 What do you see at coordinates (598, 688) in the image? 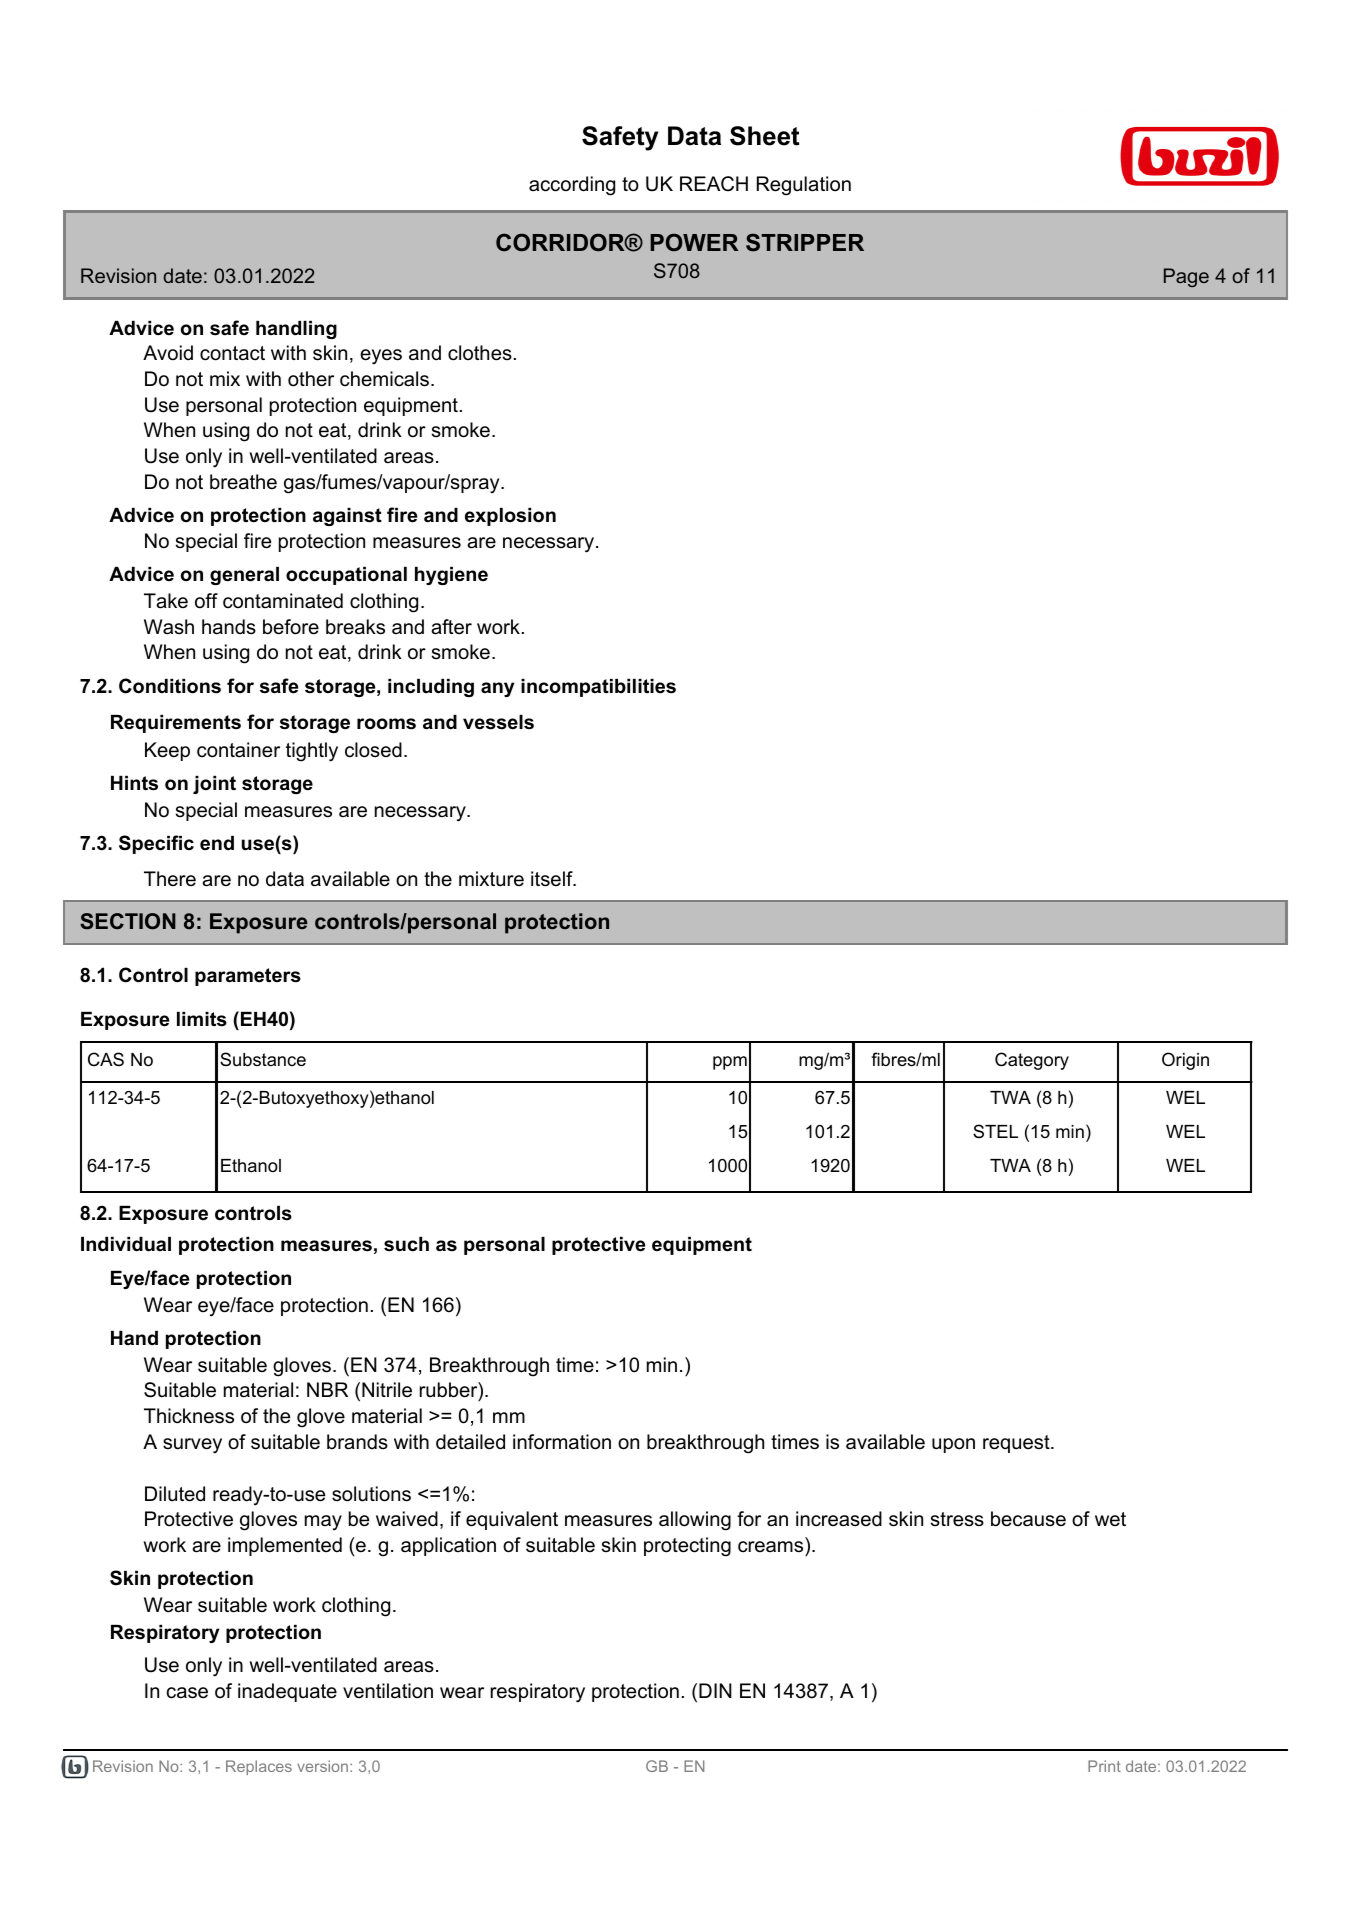
I see `incompatibilities` at bounding box center [598, 688].
